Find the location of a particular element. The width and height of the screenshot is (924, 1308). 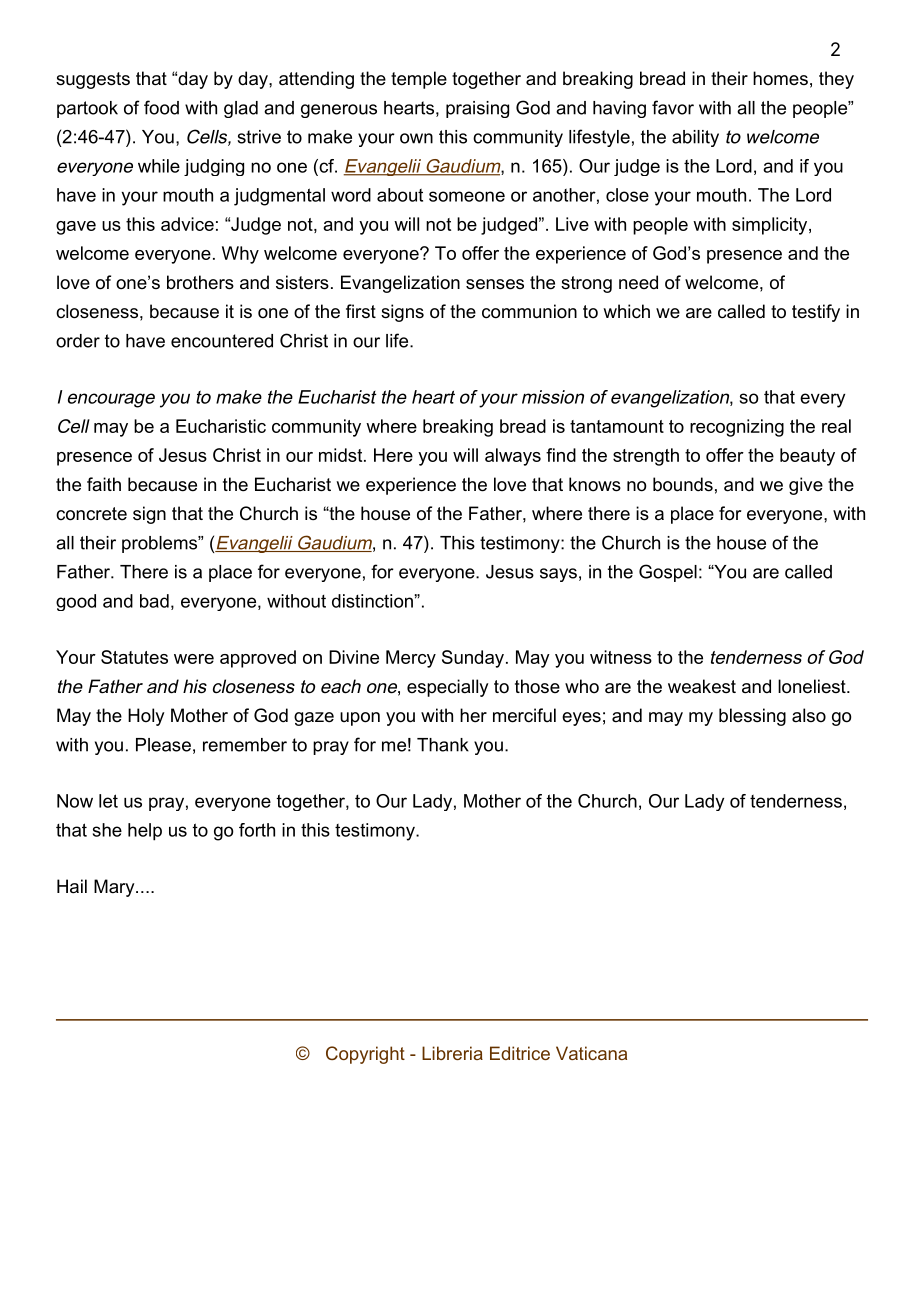

also is located at coordinates (809, 715).
